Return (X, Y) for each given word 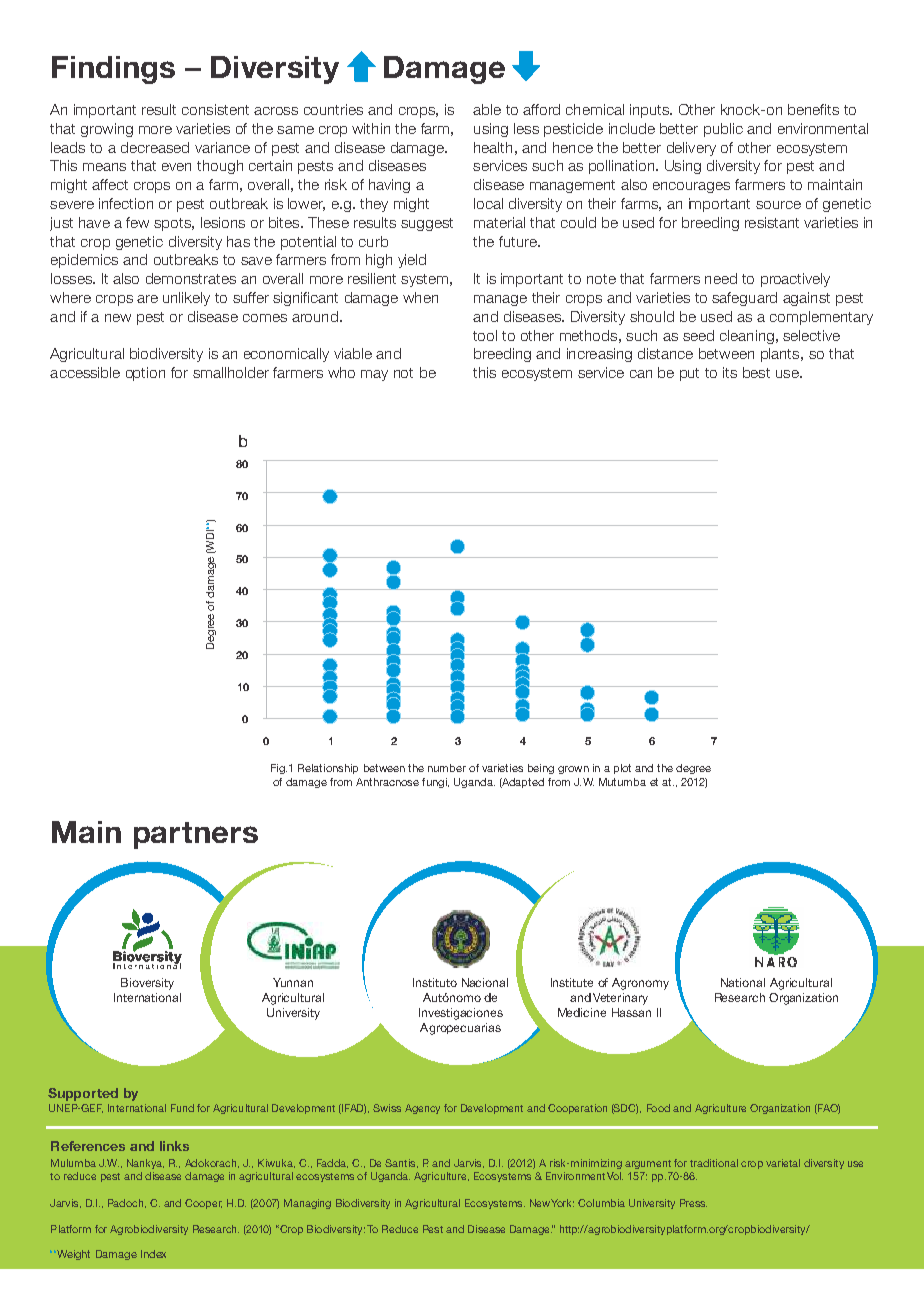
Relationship (328, 769)
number (447, 768)
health (493, 147)
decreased (155, 147)
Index (153, 1254)
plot (622, 769)
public (723, 130)
